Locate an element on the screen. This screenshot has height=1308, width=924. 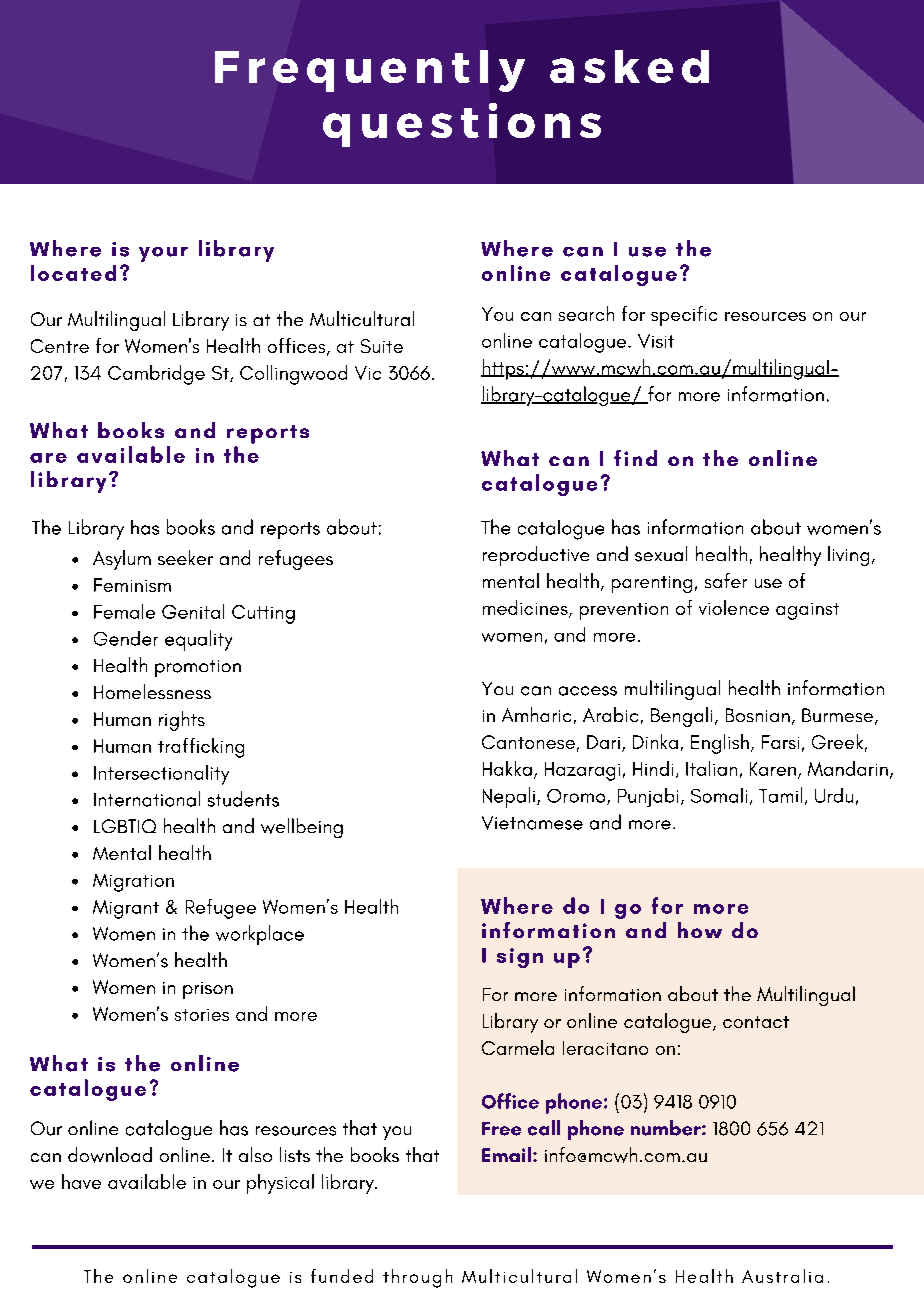
through is located at coordinates (417, 1278).
